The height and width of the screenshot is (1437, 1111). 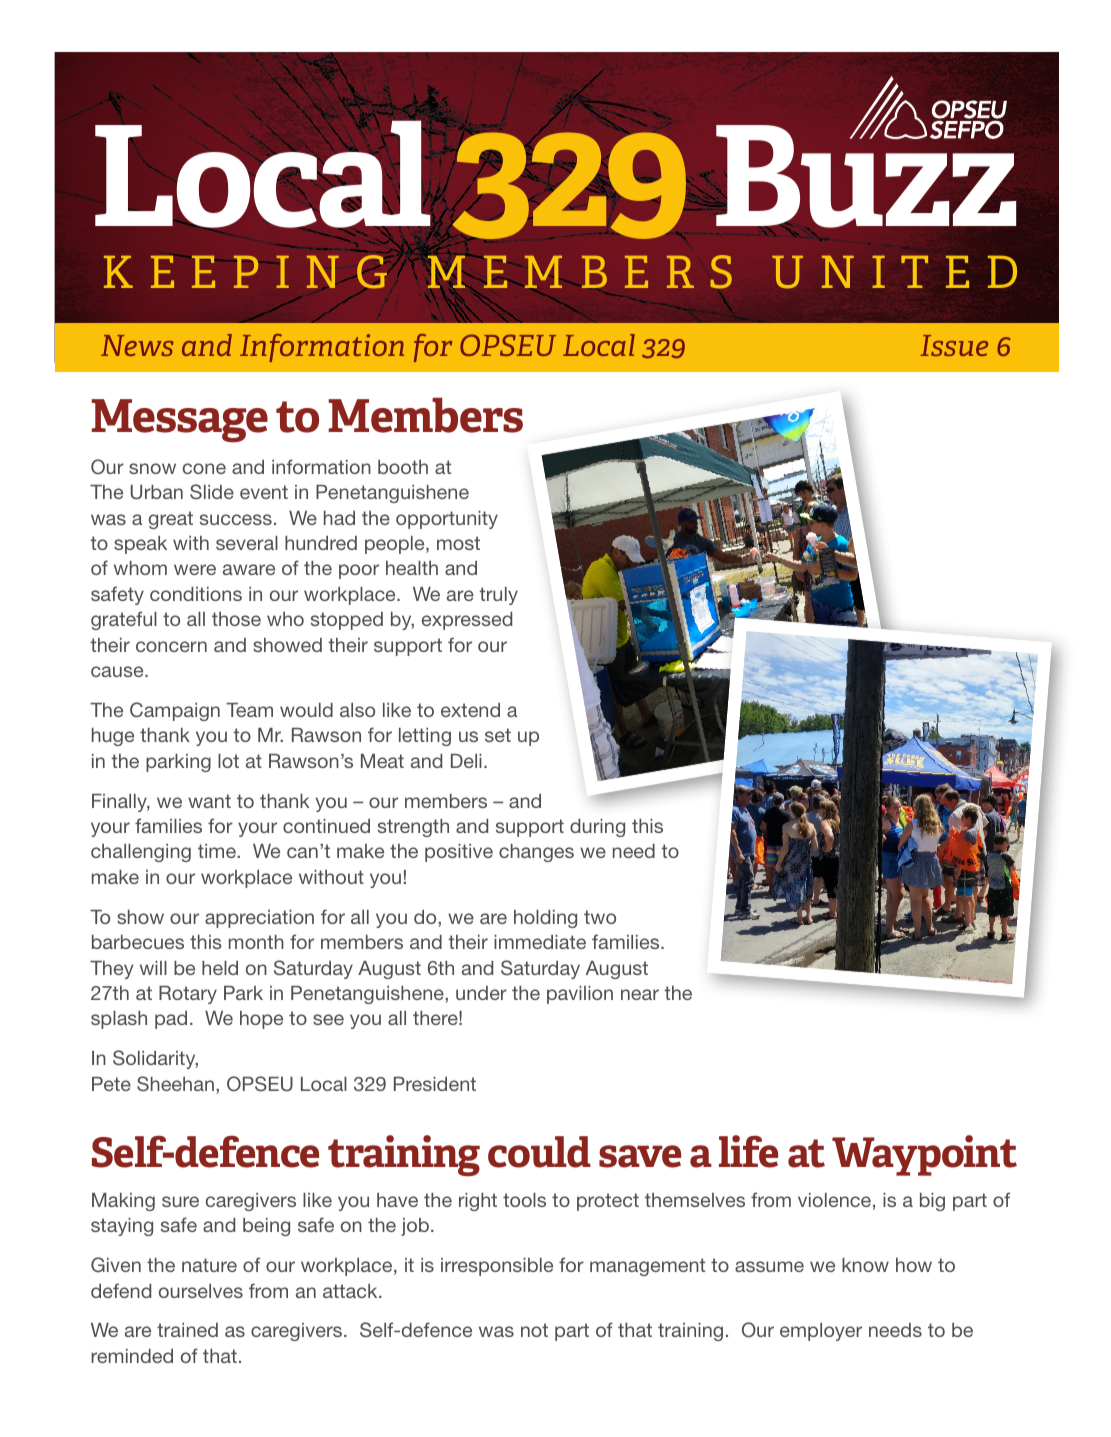 I want to click on not, so click(x=534, y=1330).
